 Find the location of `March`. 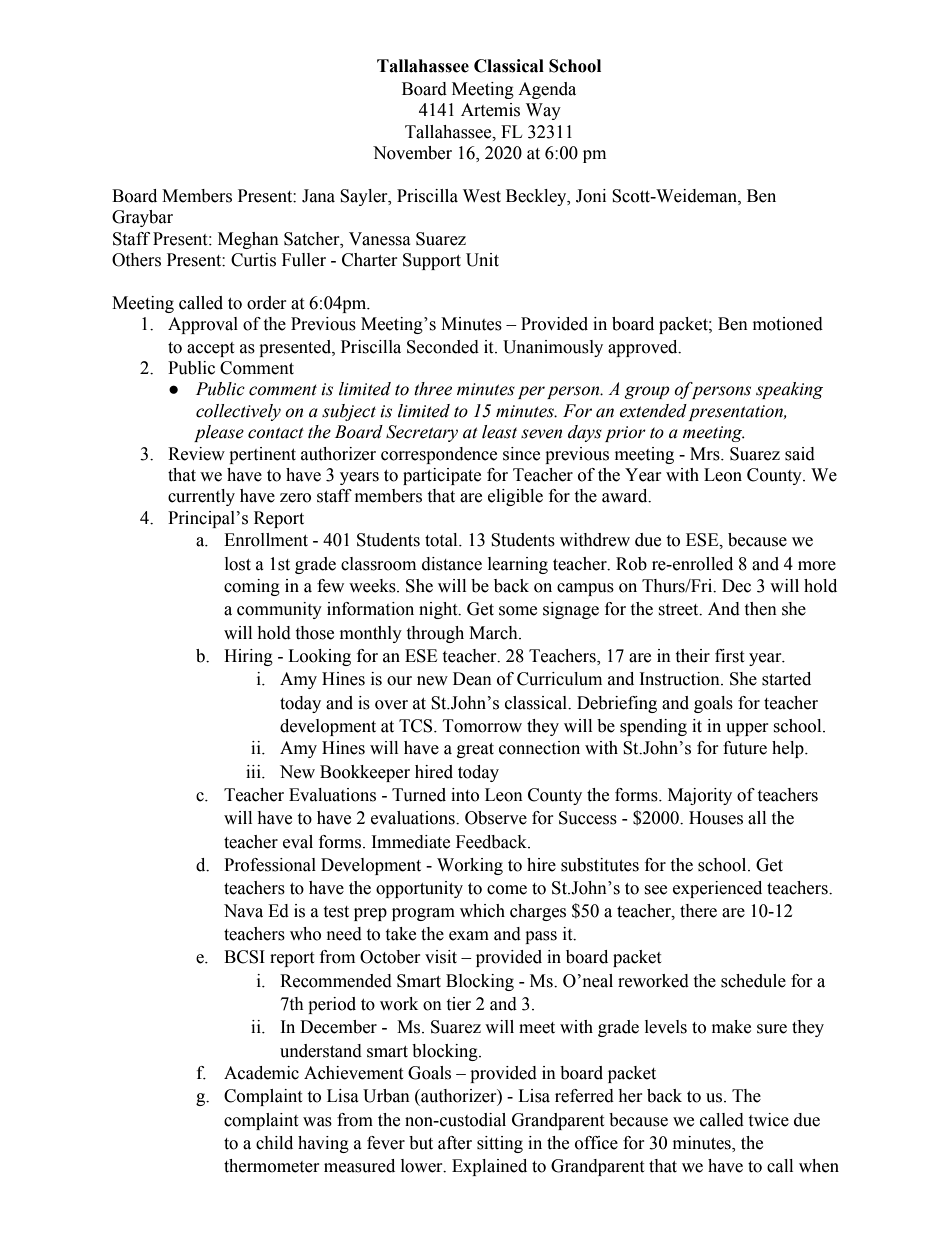

March is located at coordinates (494, 633).
